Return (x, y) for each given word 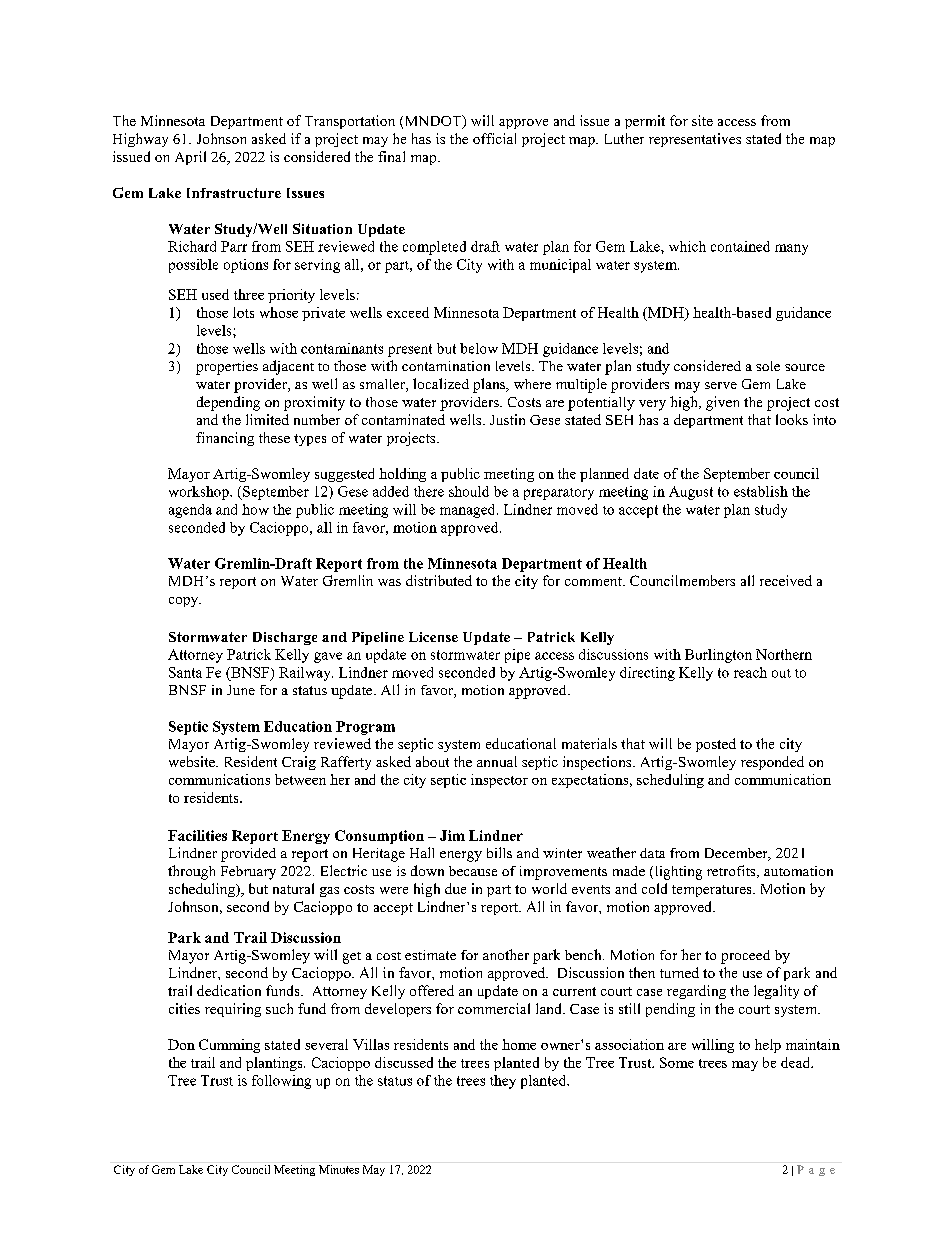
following (281, 1082)
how (255, 509)
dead (797, 1062)
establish (761, 491)
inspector (499, 781)
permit (645, 122)
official (494, 138)
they (503, 1082)
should (469, 491)
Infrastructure (234, 193)
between (300, 779)
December (737, 854)
